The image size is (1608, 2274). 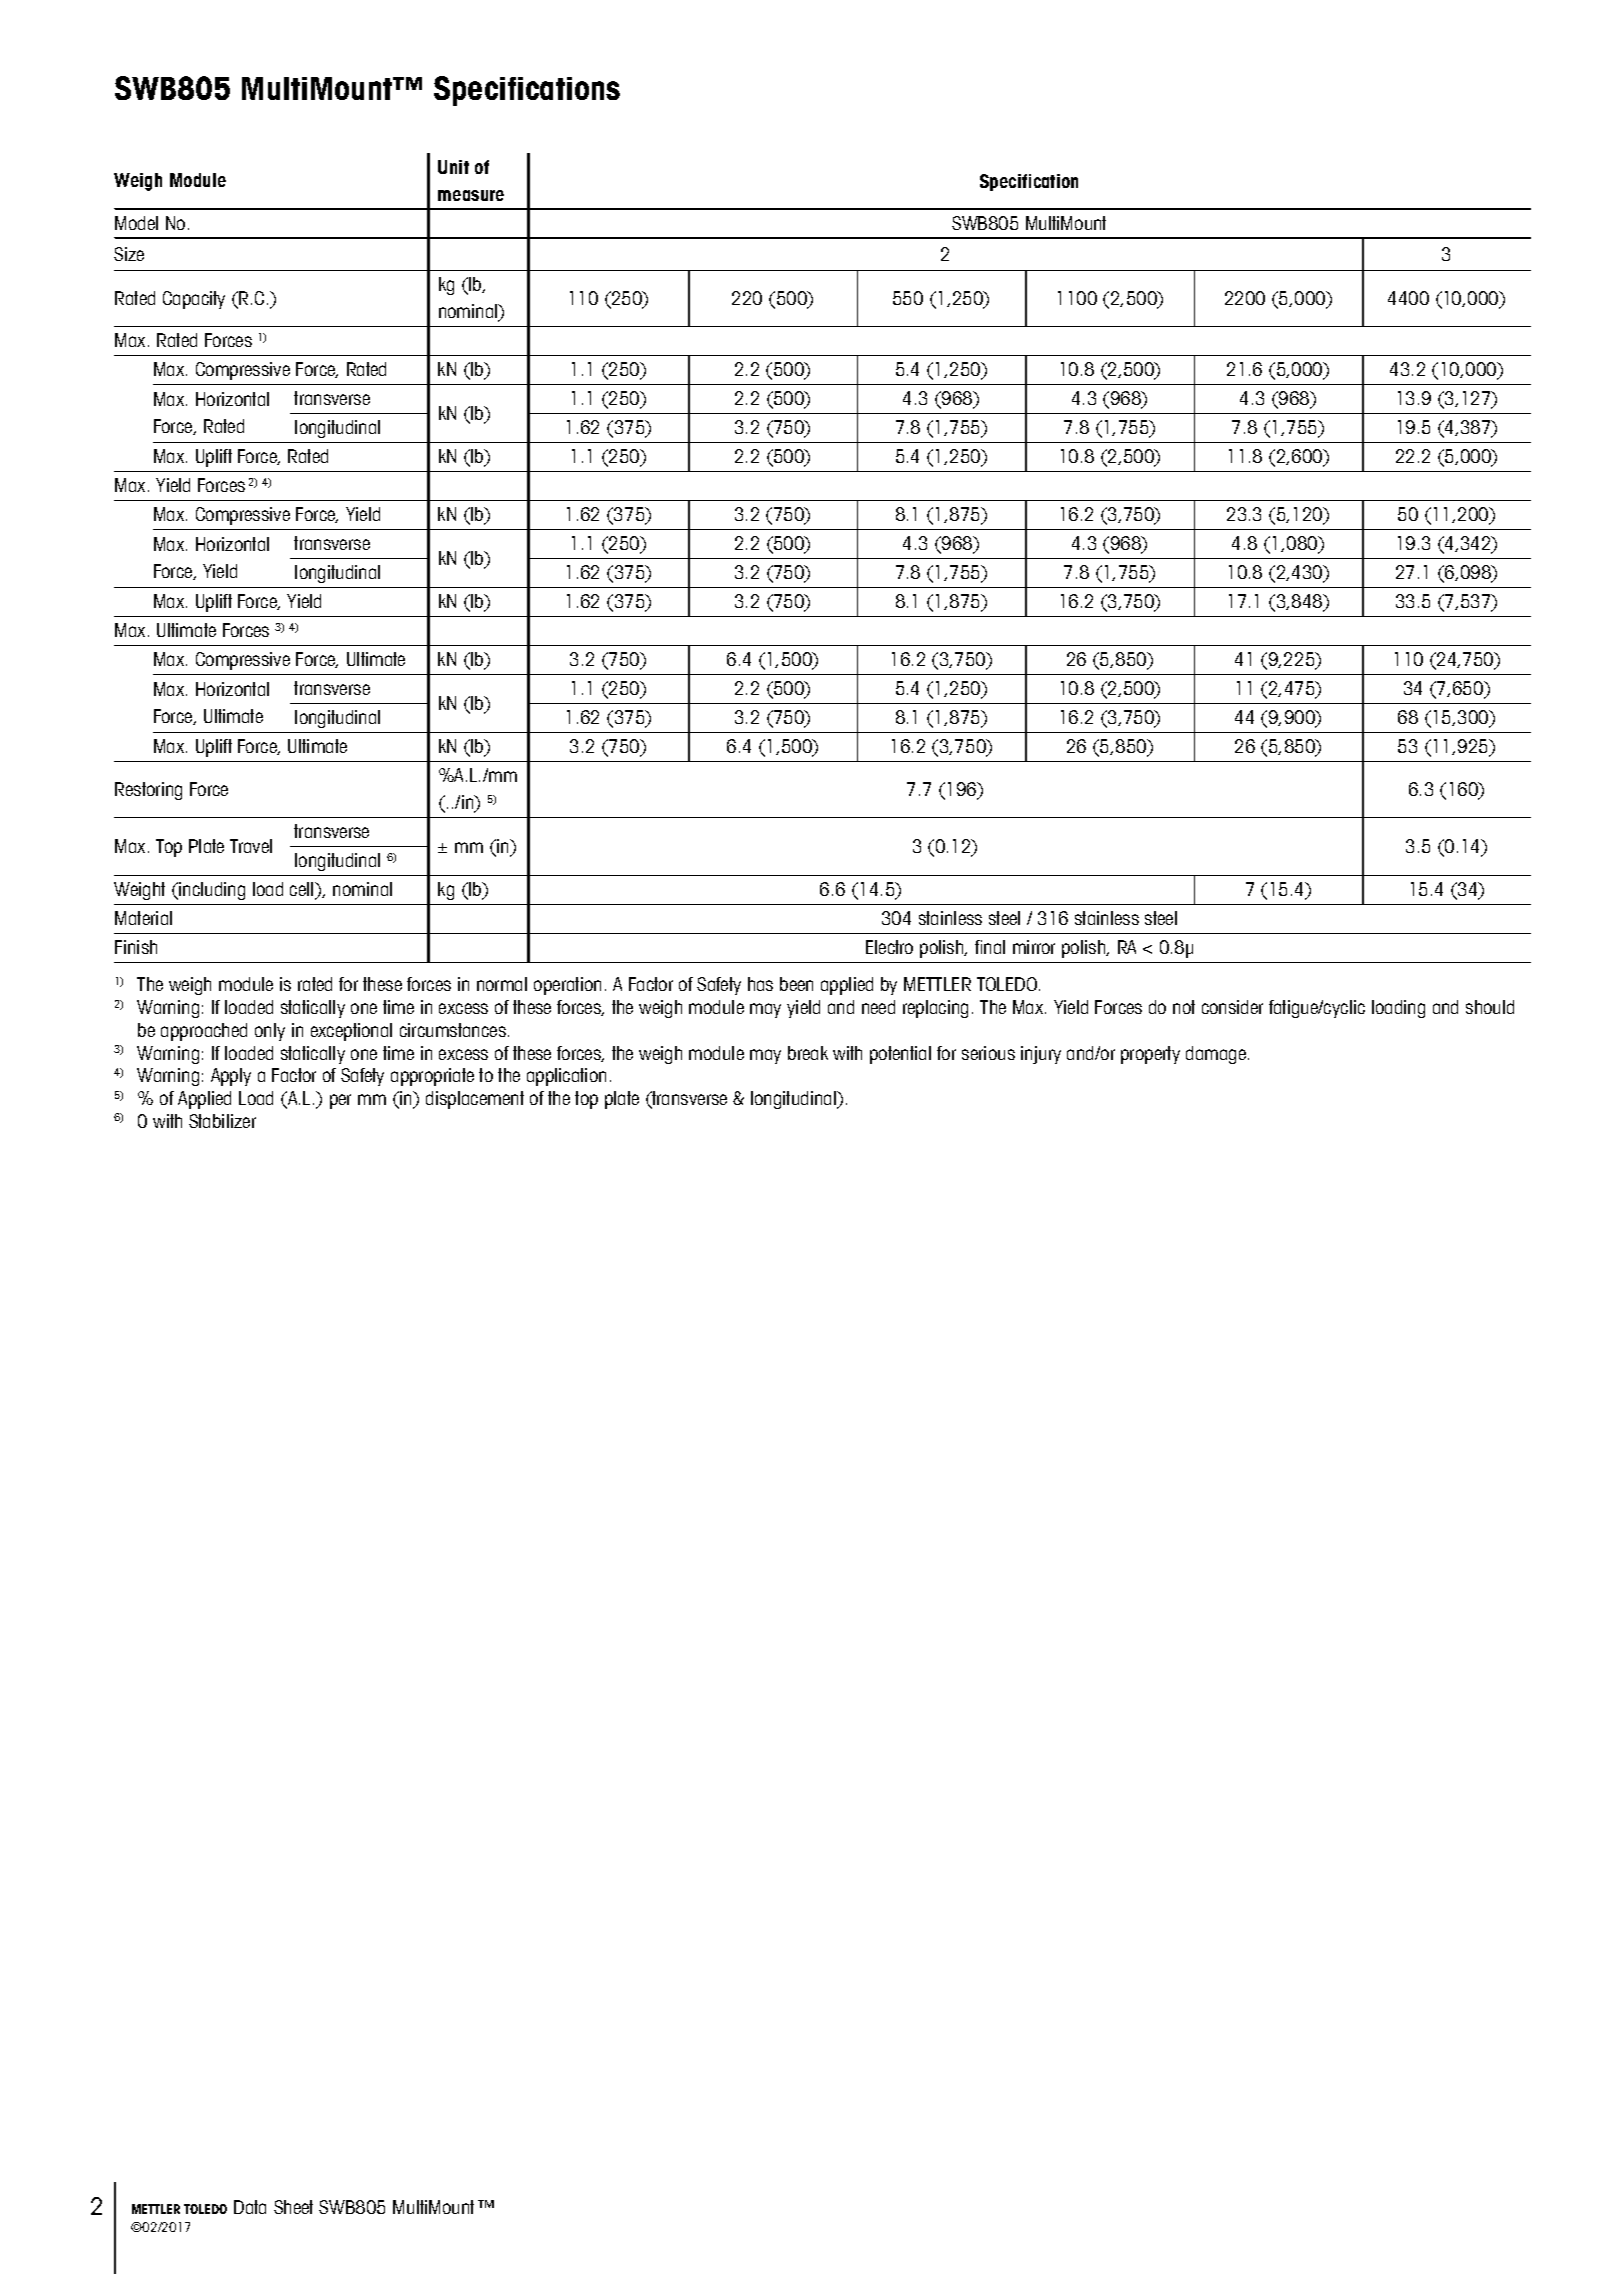 What do you see at coordinates (250, 2207) in the document?
I see `Data` at bounding box center [250, 2207].
